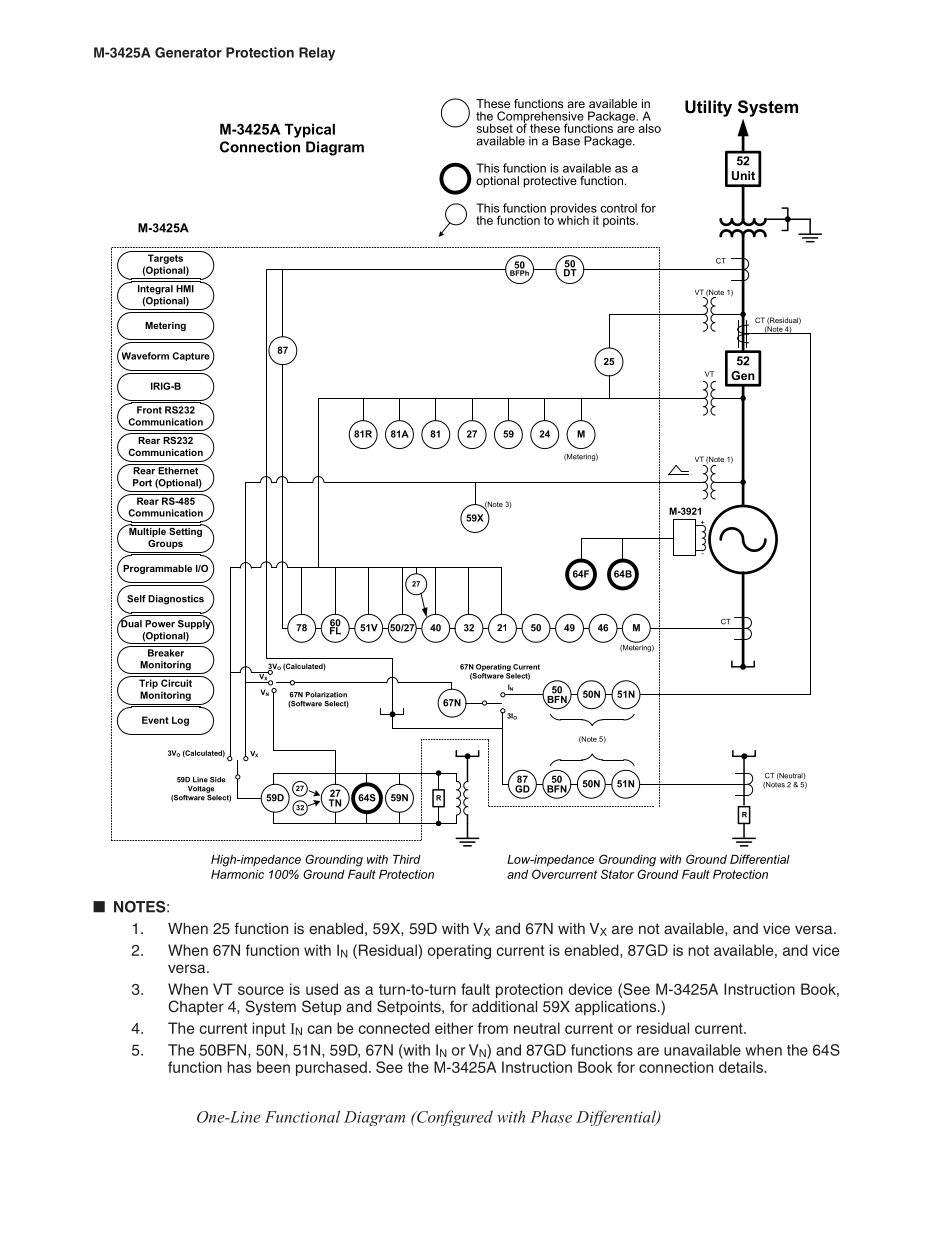 This page has width=952, height=1233. I want to click on Capture, so click(192, 358).
